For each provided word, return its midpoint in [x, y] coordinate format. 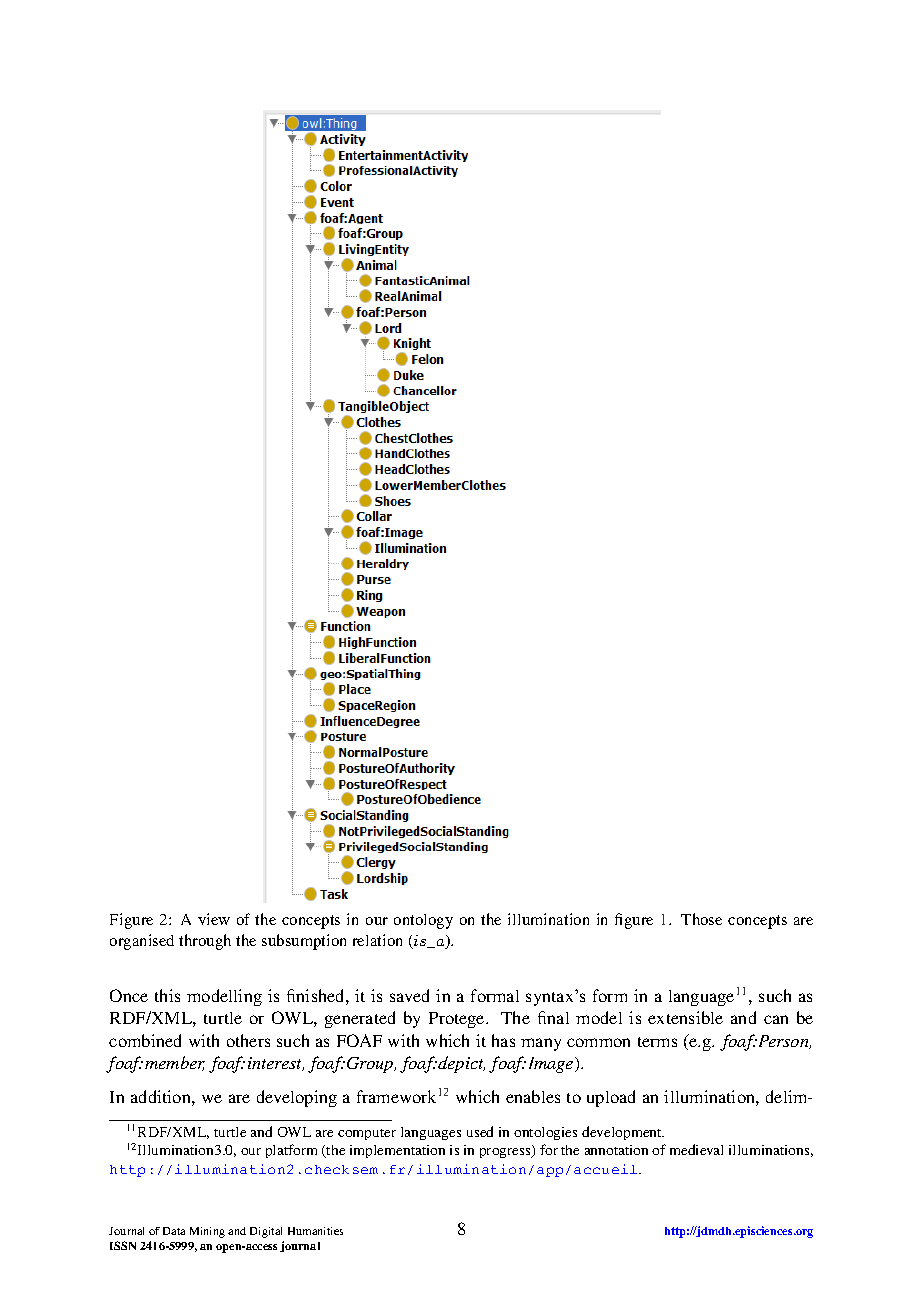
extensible [685, 1017]
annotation [616, 1150]
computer [367, 1134]
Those [701, 919]
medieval [696, 1149]
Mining [207, 1232]
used [480, 1131]
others [248, 1040]
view [214, 919]
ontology [423, 921]
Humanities [315, 1231]
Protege [458, 1020]
